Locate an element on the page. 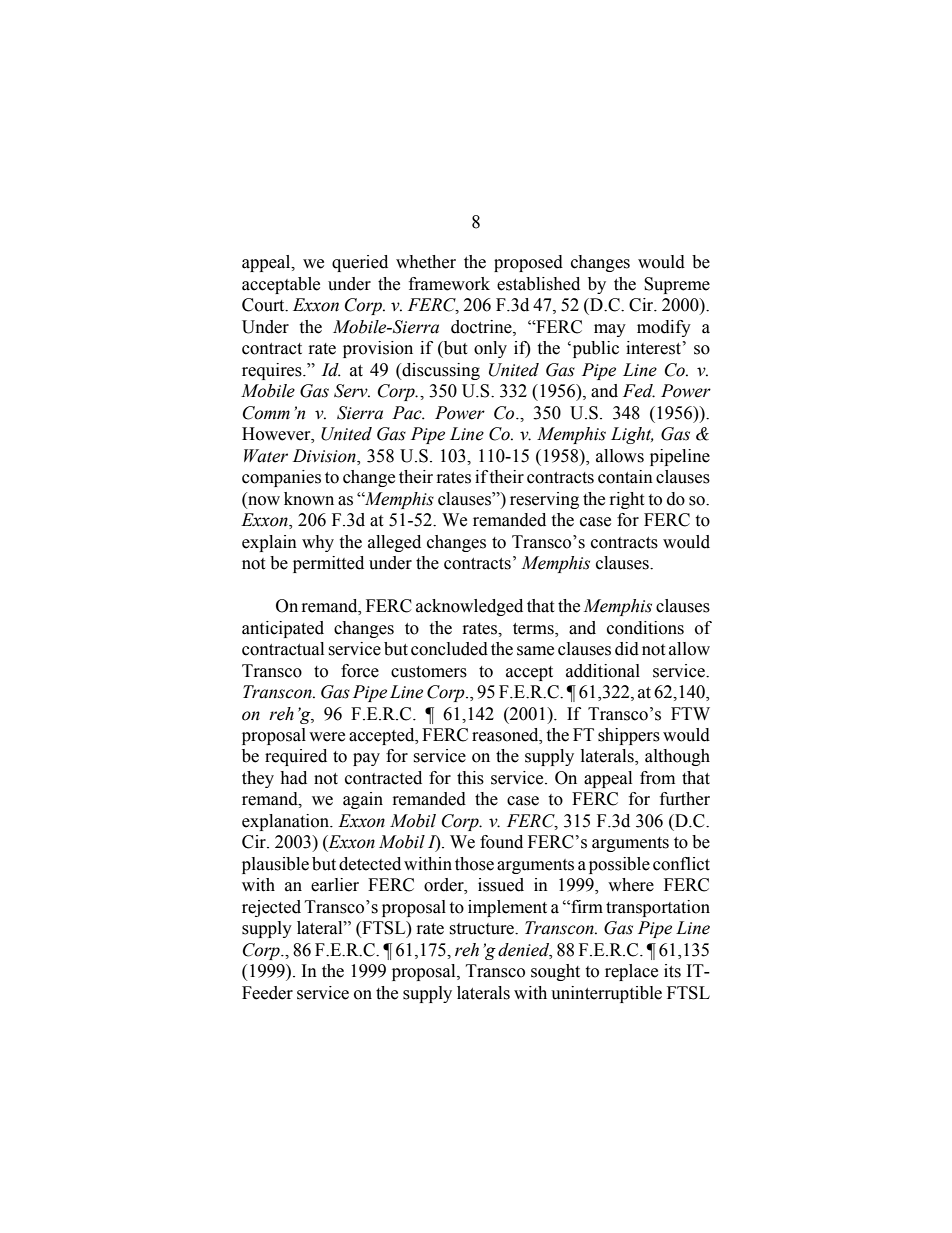 Image resolution: width=952 pixels, height=1233 pixels. Division is located at coordinates (325, 456).
